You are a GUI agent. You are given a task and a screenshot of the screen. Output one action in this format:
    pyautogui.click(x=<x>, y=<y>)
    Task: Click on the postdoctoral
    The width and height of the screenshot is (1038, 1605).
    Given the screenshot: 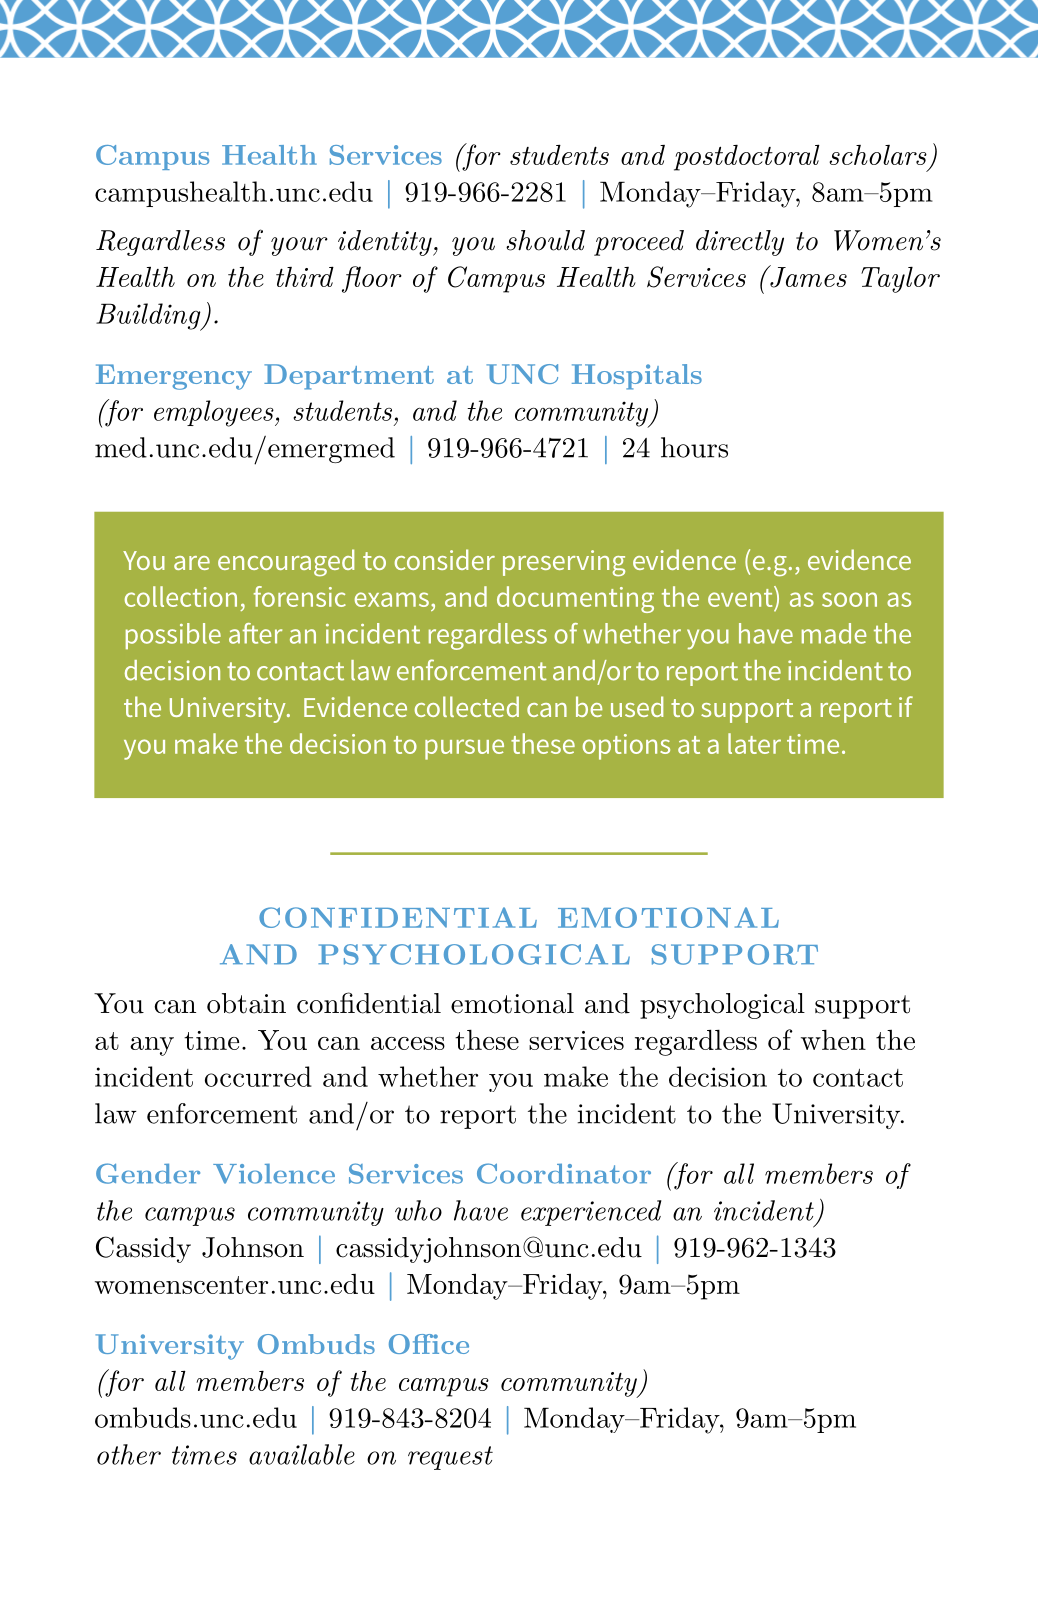 What is the action you would take?
    pyautogui.click(x=747, y=157)
